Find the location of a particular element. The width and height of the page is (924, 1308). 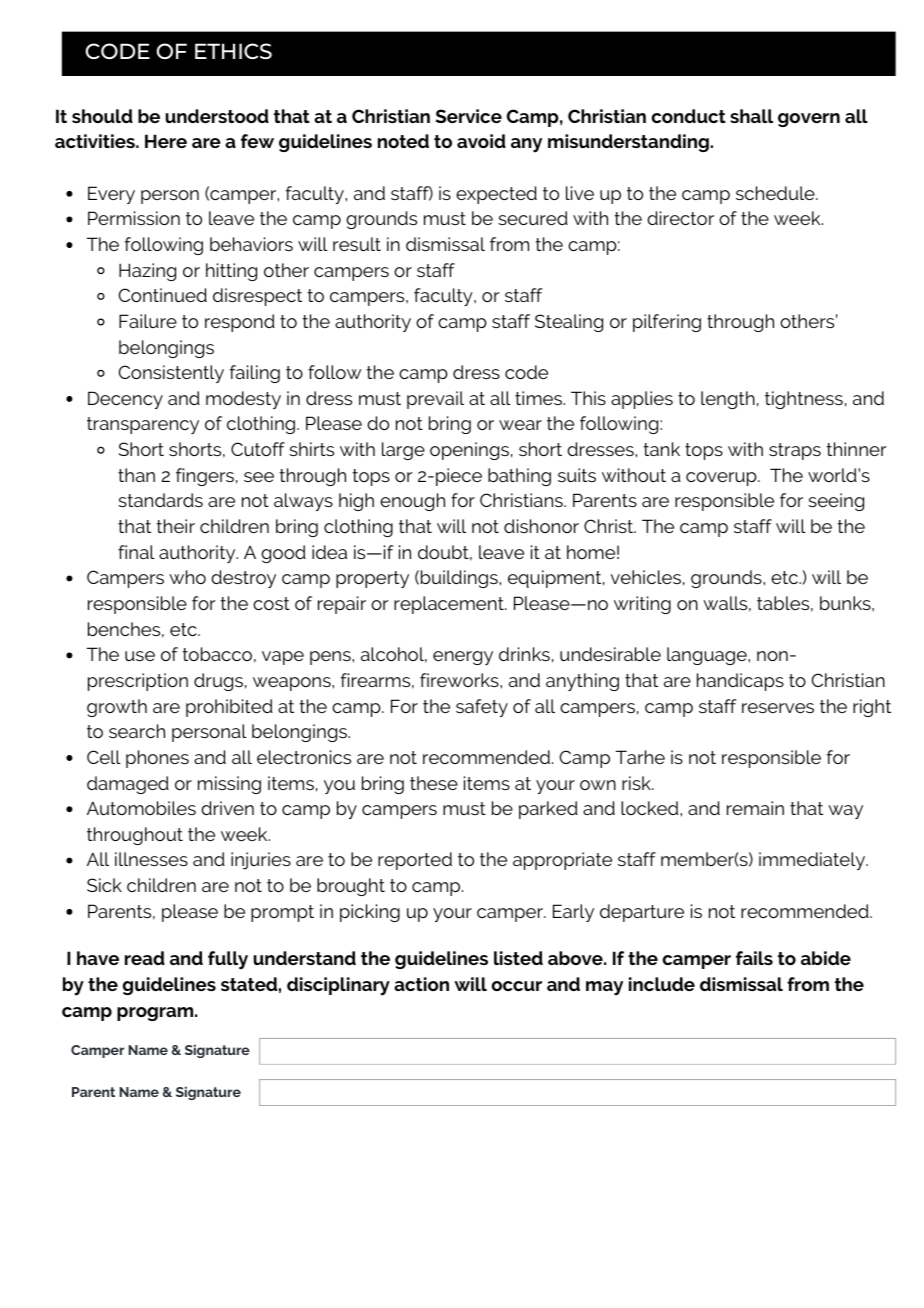

dishonor is located at coordinates (541, 526).
